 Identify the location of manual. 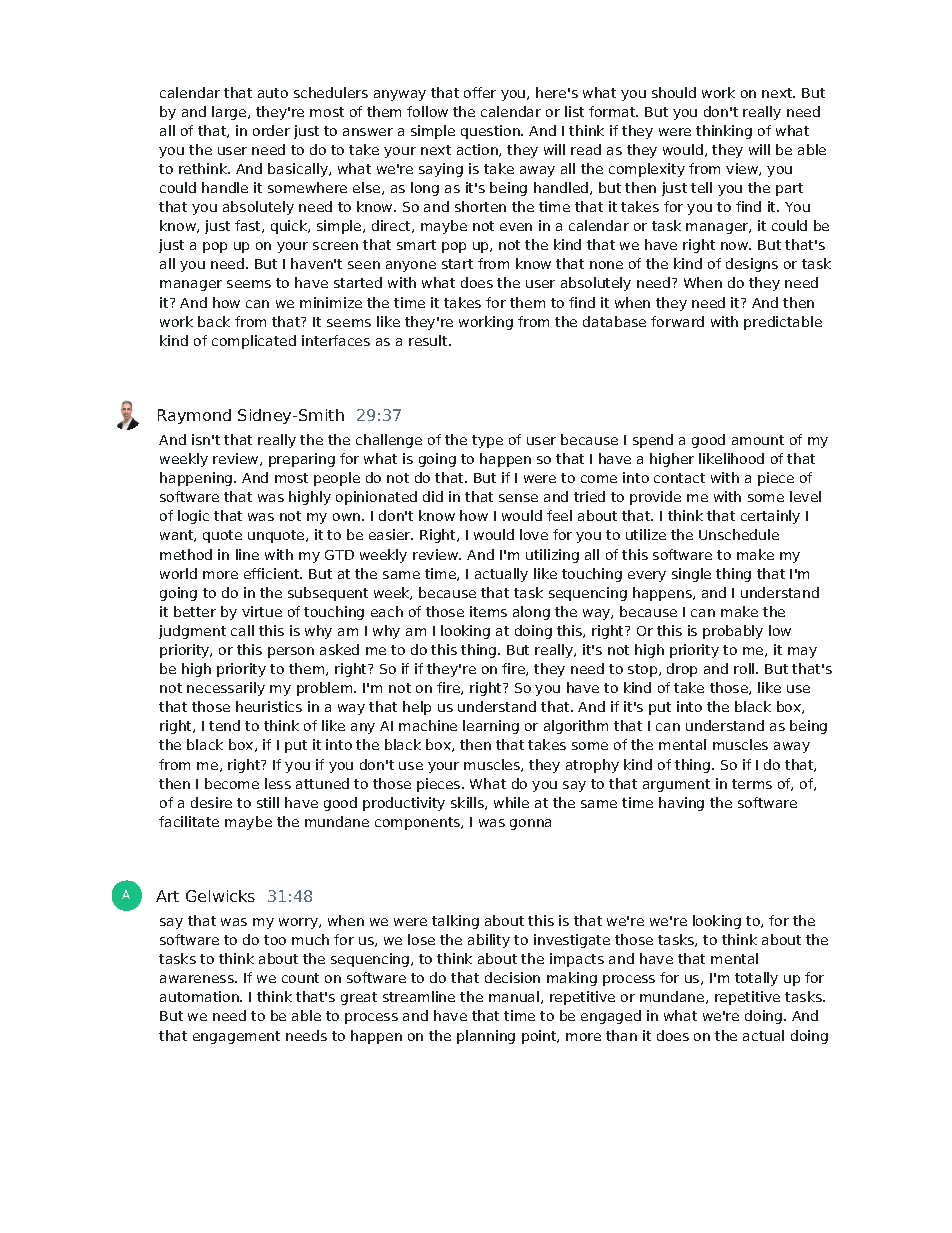
(514, 996).
